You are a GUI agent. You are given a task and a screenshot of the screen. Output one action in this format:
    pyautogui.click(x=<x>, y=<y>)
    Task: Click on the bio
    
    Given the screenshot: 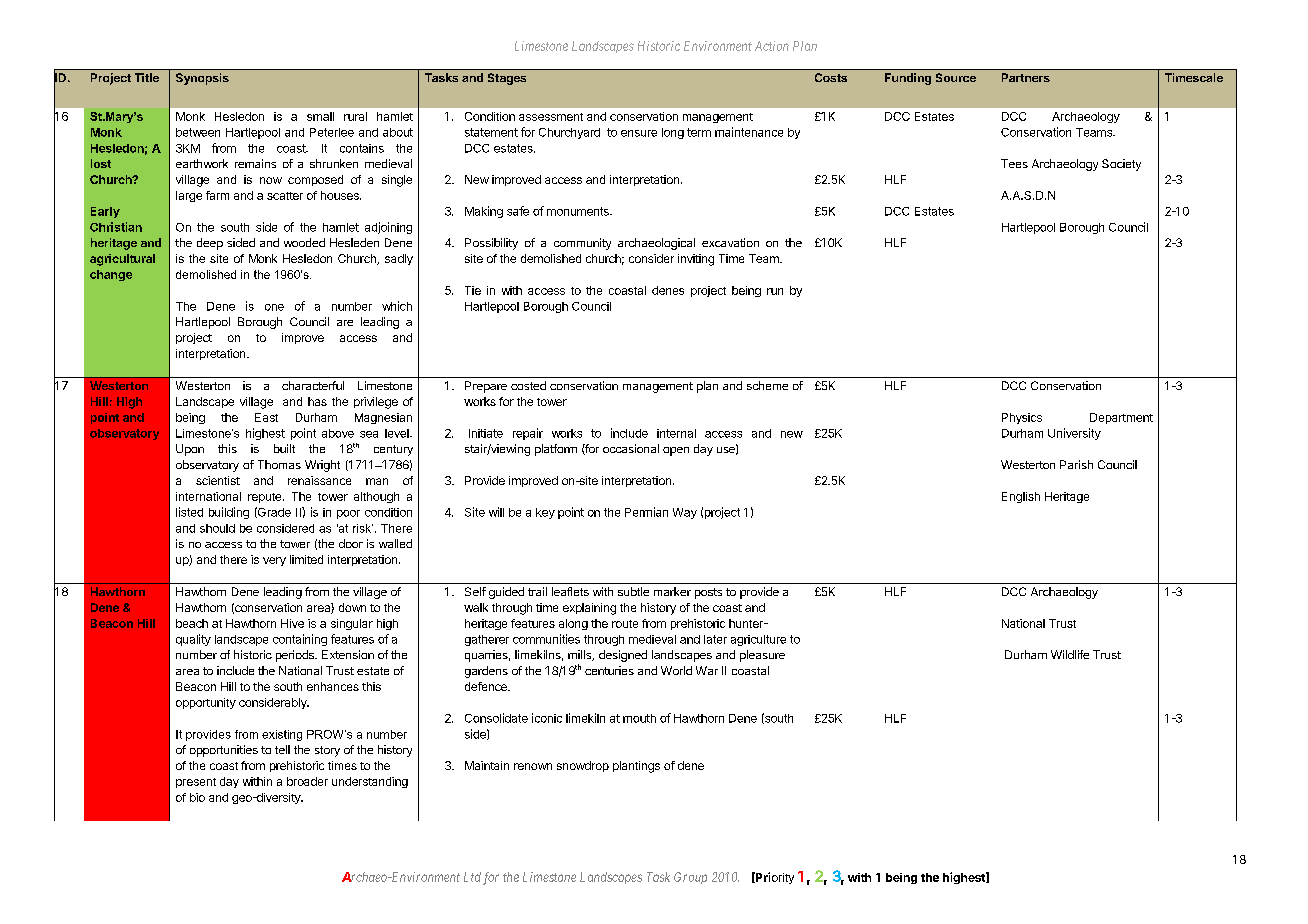 What is the action you would take?
    pyautogui.click(x=197, y=797)
